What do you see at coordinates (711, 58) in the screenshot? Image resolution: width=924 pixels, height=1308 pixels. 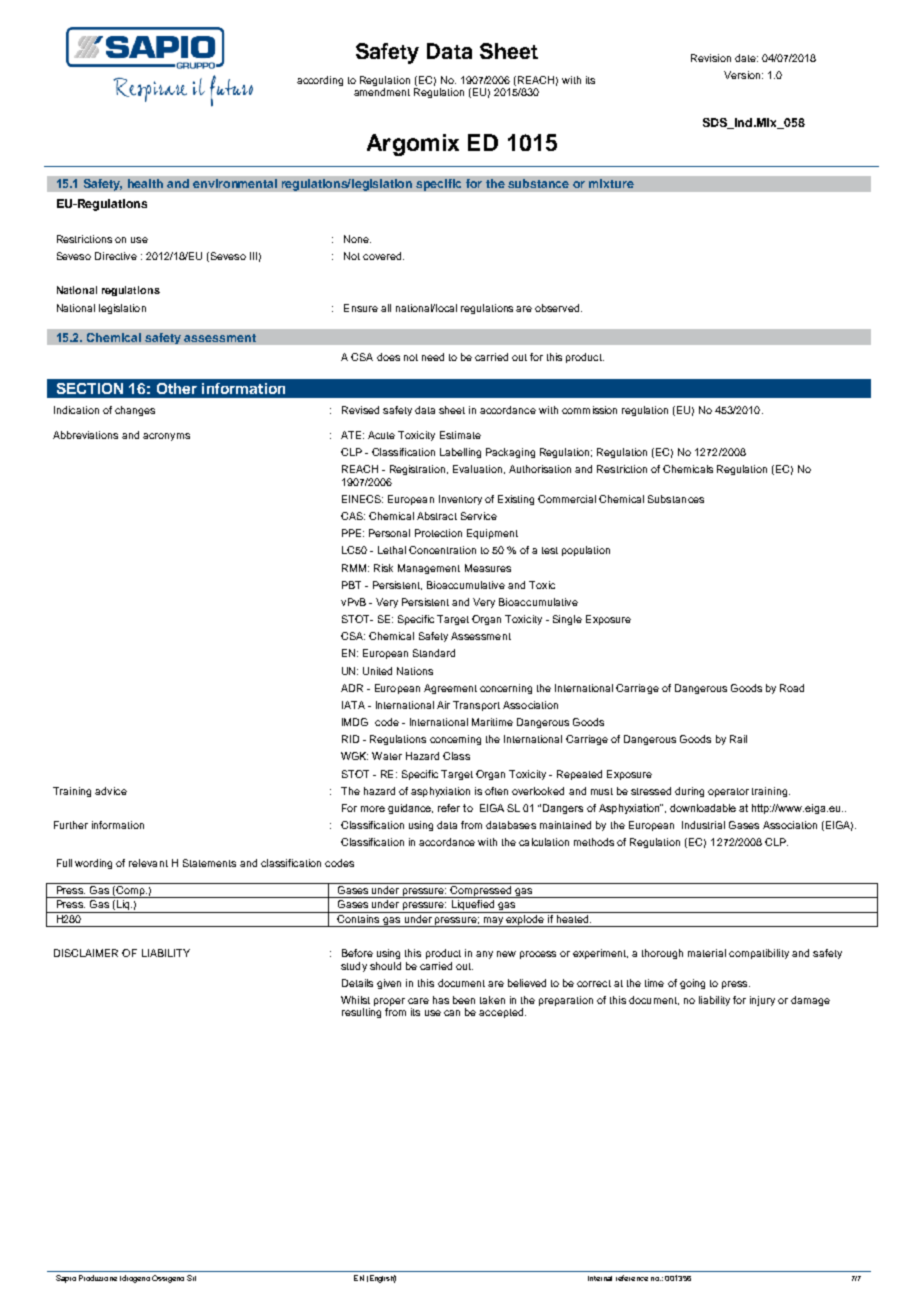 I see `Revision` at bounding box center [711, 58].
